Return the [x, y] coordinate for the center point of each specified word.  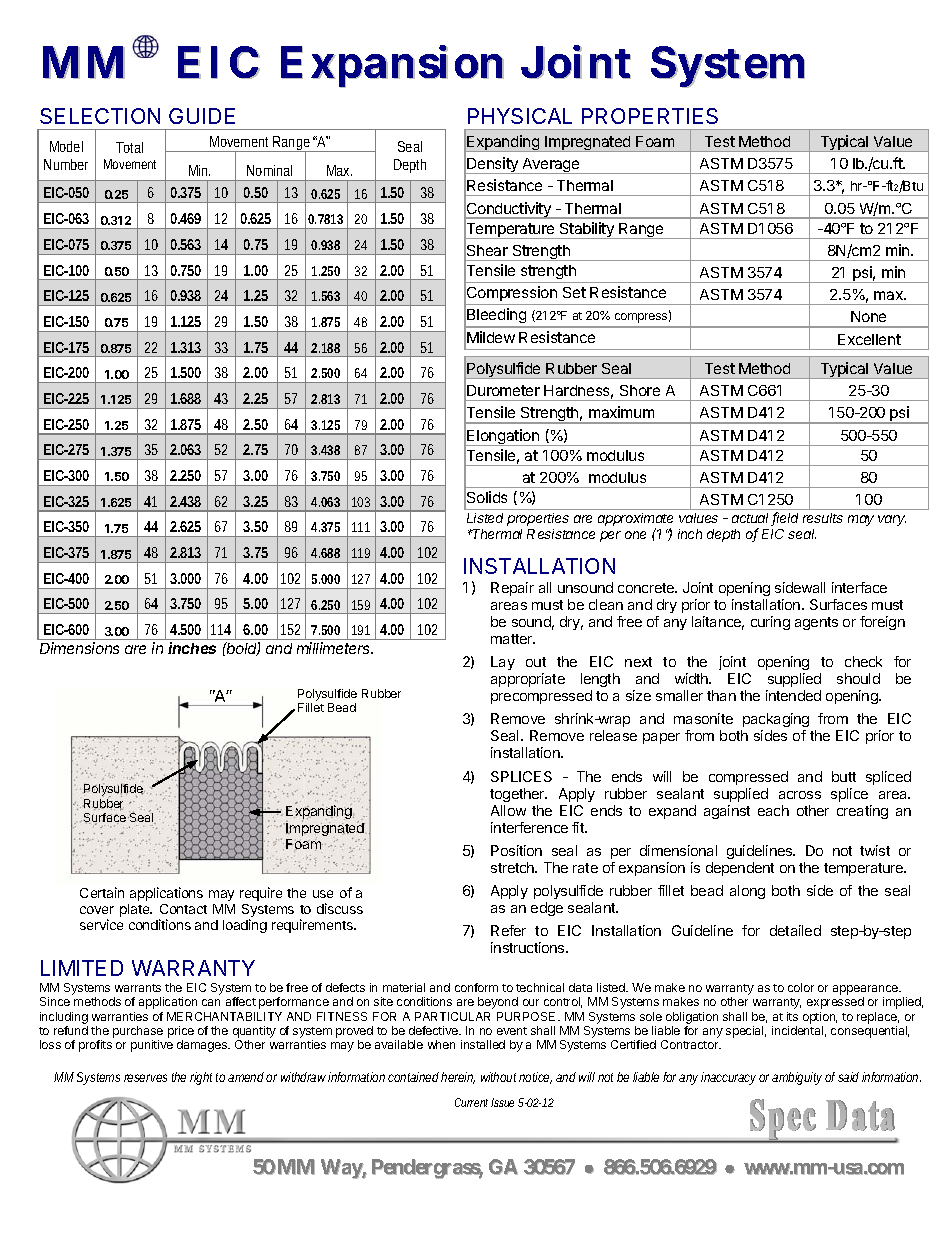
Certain [102, 892]
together [518, 795]
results [823, 518]
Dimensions [79, 648]
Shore [640, 390]
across [800, 795]
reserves [145, 1078]
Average [551, 166]
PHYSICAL [520, 116]
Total [129, 147]
